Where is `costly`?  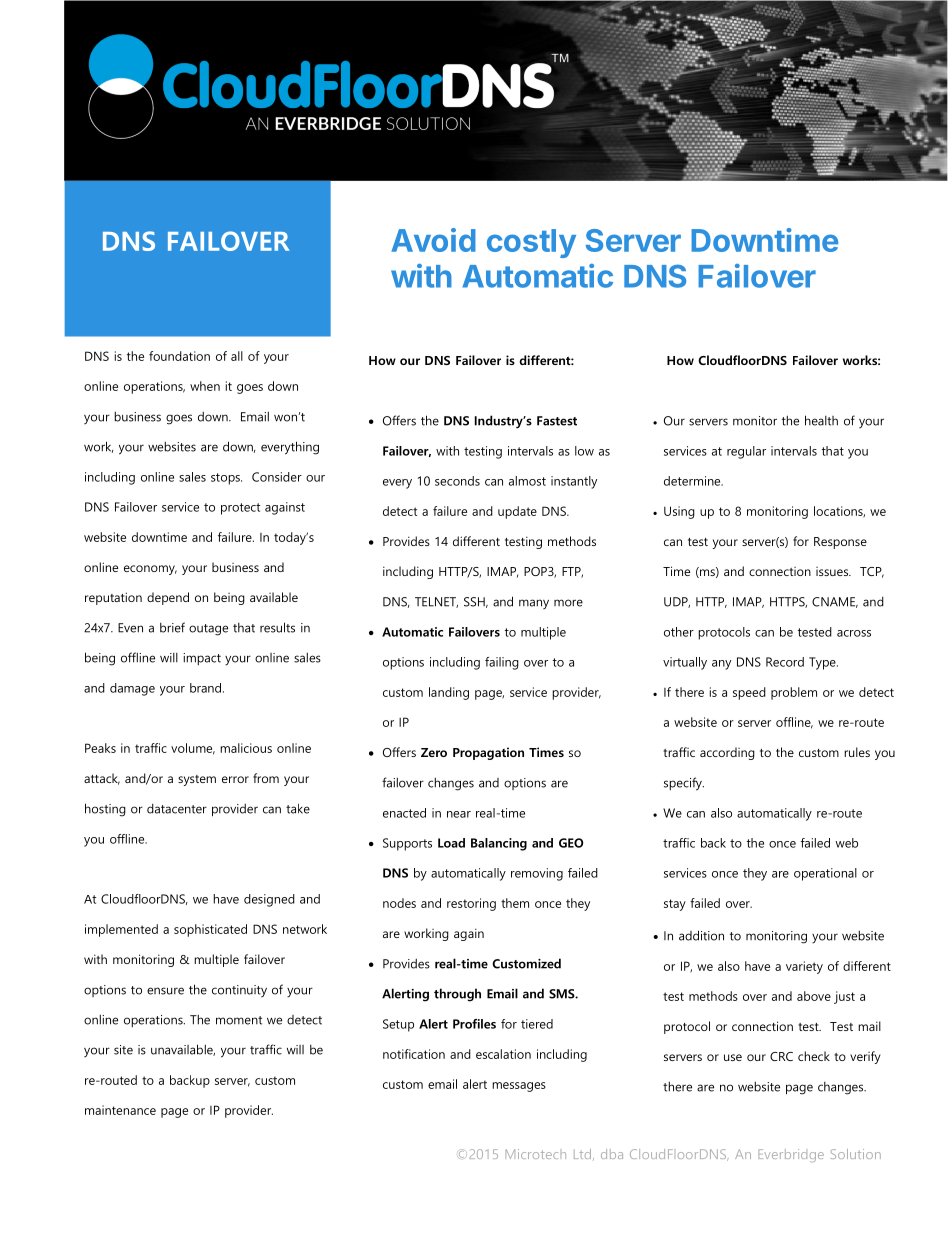 costly is located at coordinates (531, 243).
